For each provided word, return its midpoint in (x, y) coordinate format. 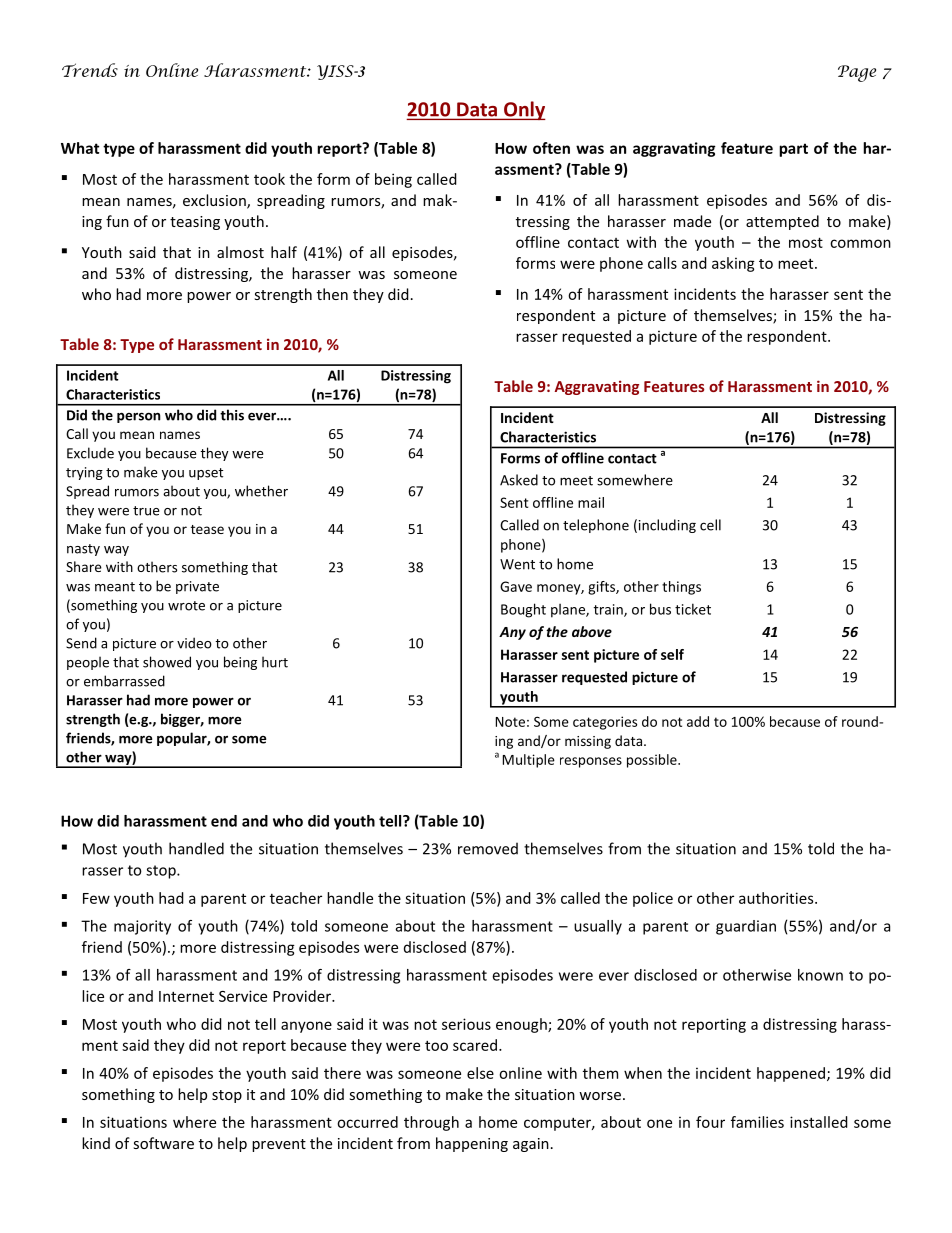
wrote (186, 606)
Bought (523, 610)
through (431, 1123)
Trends (90, 70)
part (793, 150)
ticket (693, 609)
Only (524, 110)
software (164, 1143)
